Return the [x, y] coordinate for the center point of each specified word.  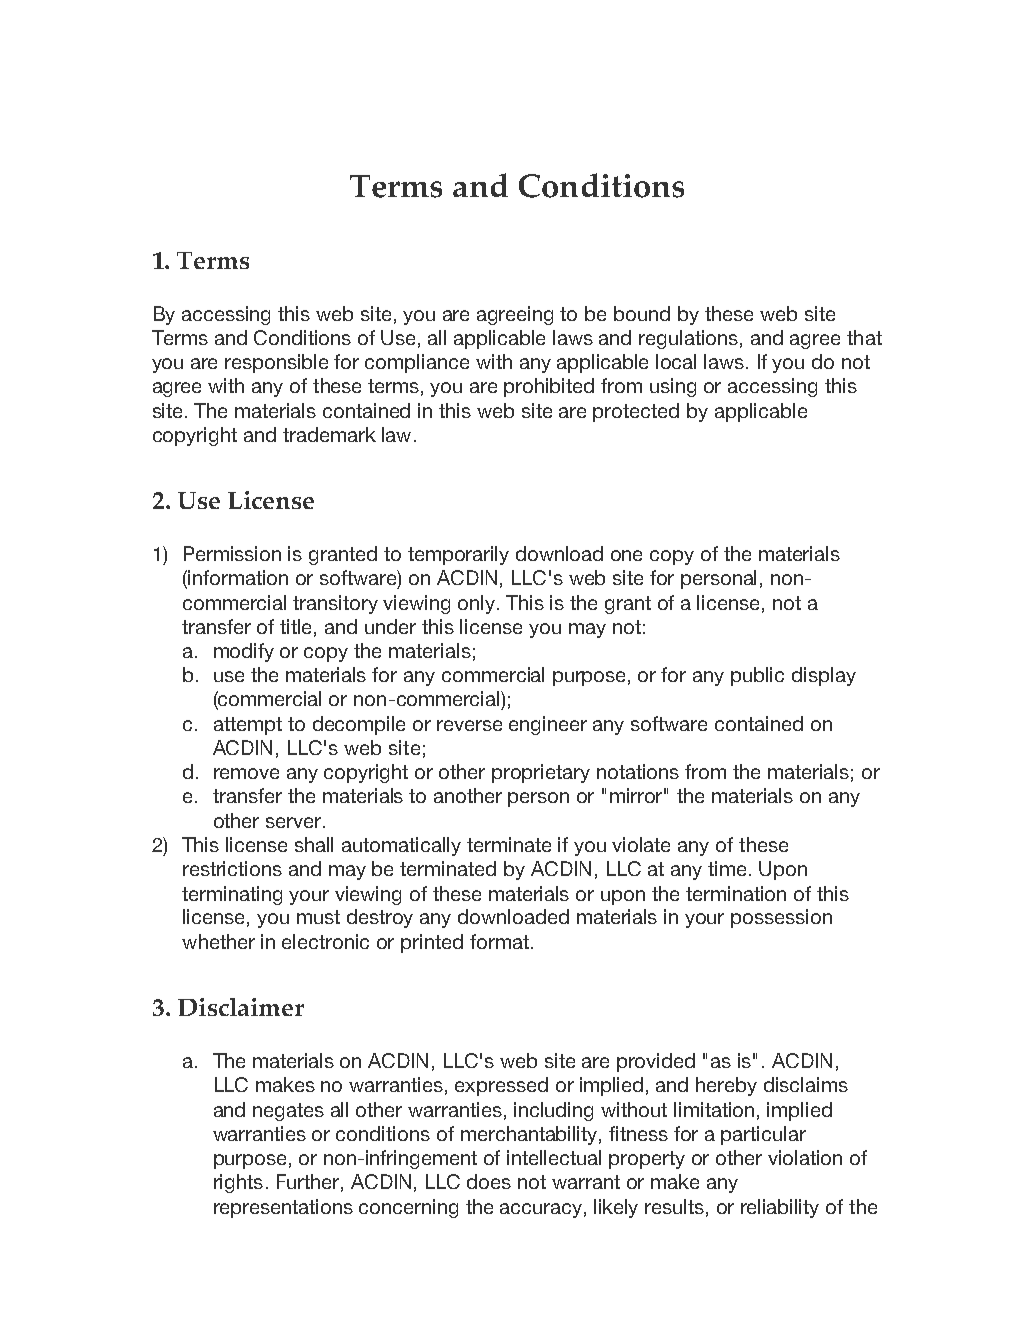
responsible [276, 363]
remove [246, 773]
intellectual [554, 1157]
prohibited [549, 387]
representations [283, 1208]
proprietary [541, 773]
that [864, 337]
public [757, 676]
